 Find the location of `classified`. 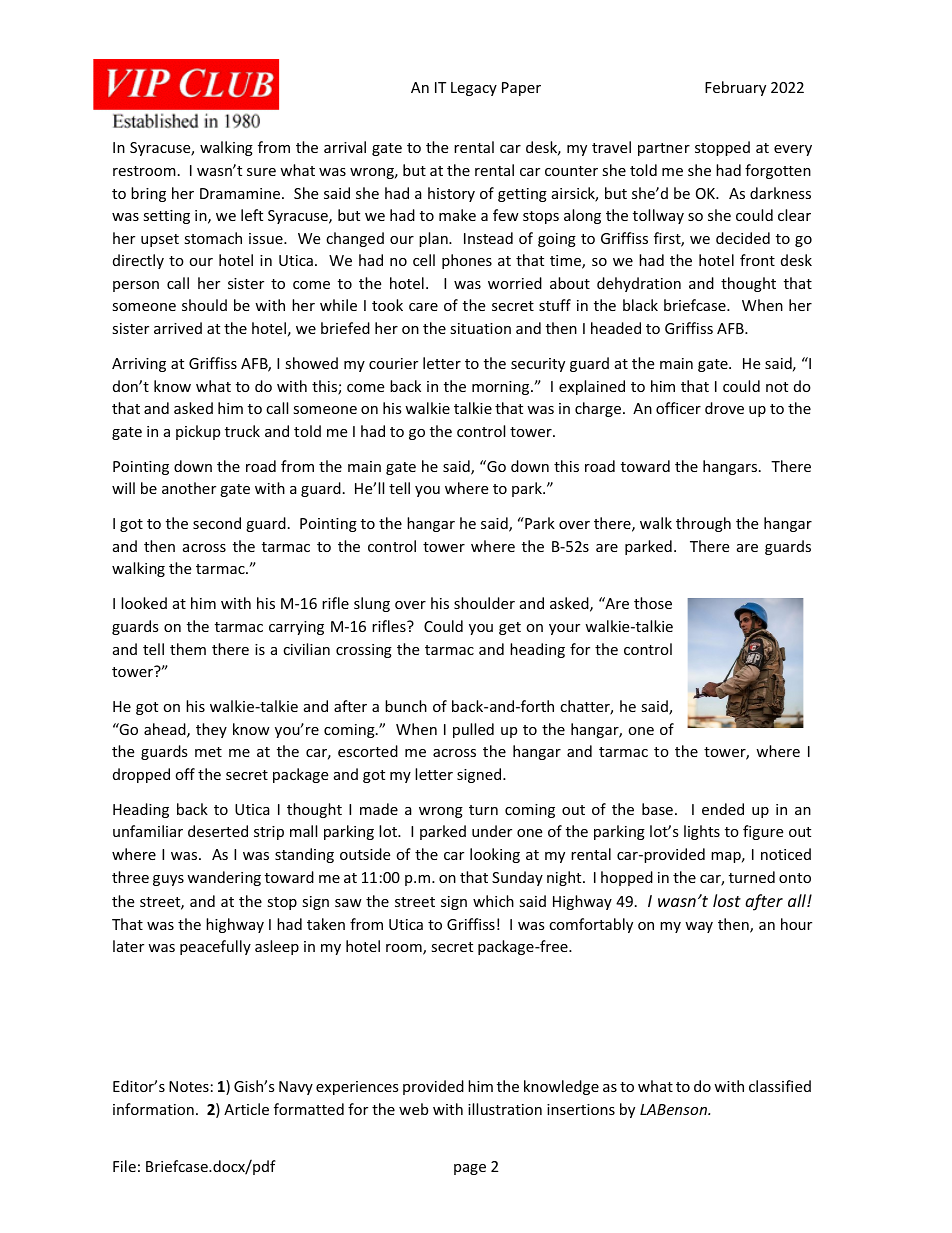

classified is located at coordinates (780, 1086).
